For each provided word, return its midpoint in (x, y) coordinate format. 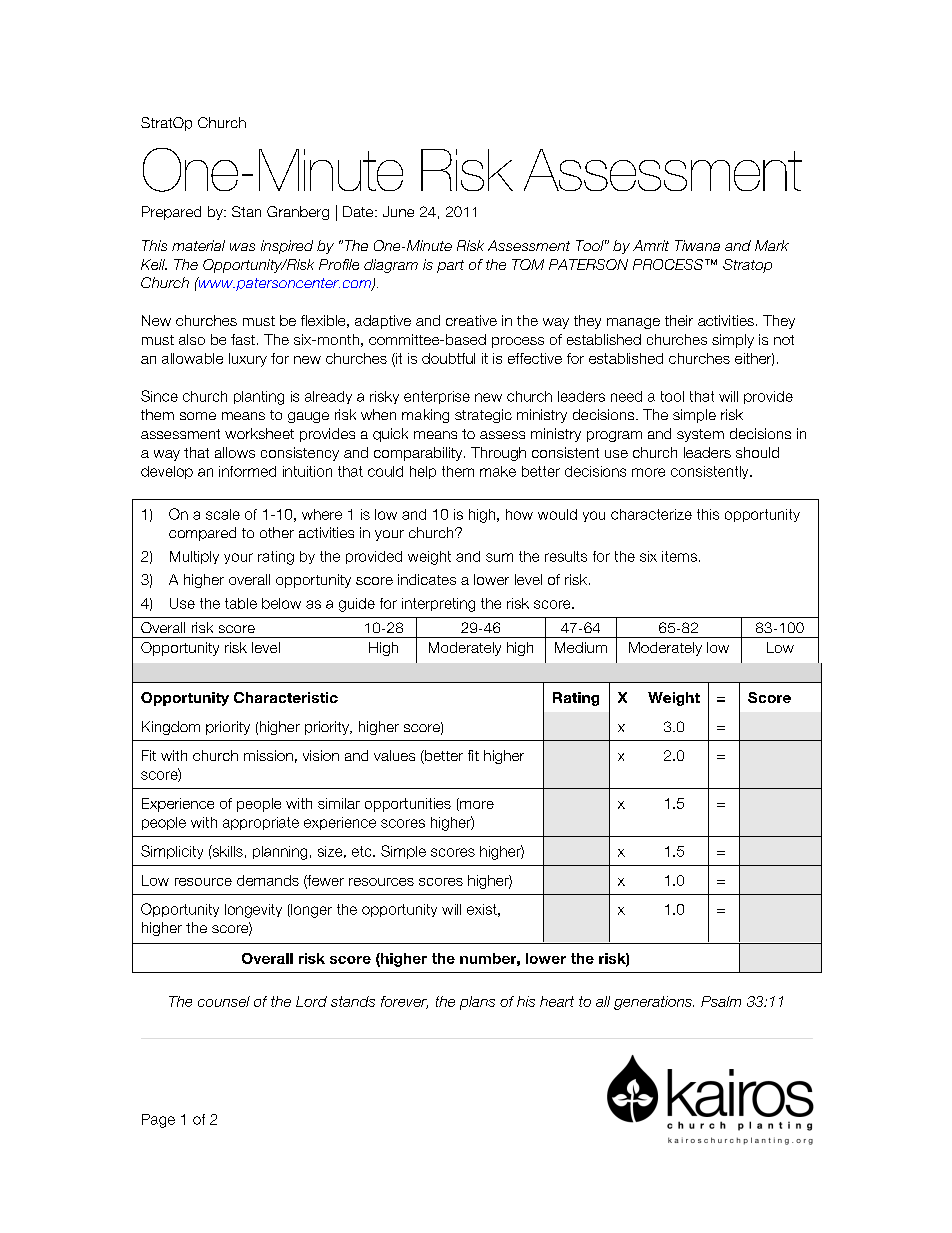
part (450, 266)
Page (158, 1121)
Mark (772, 245)
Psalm (721, 1001)
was (242, 247)
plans (477, 1003)
